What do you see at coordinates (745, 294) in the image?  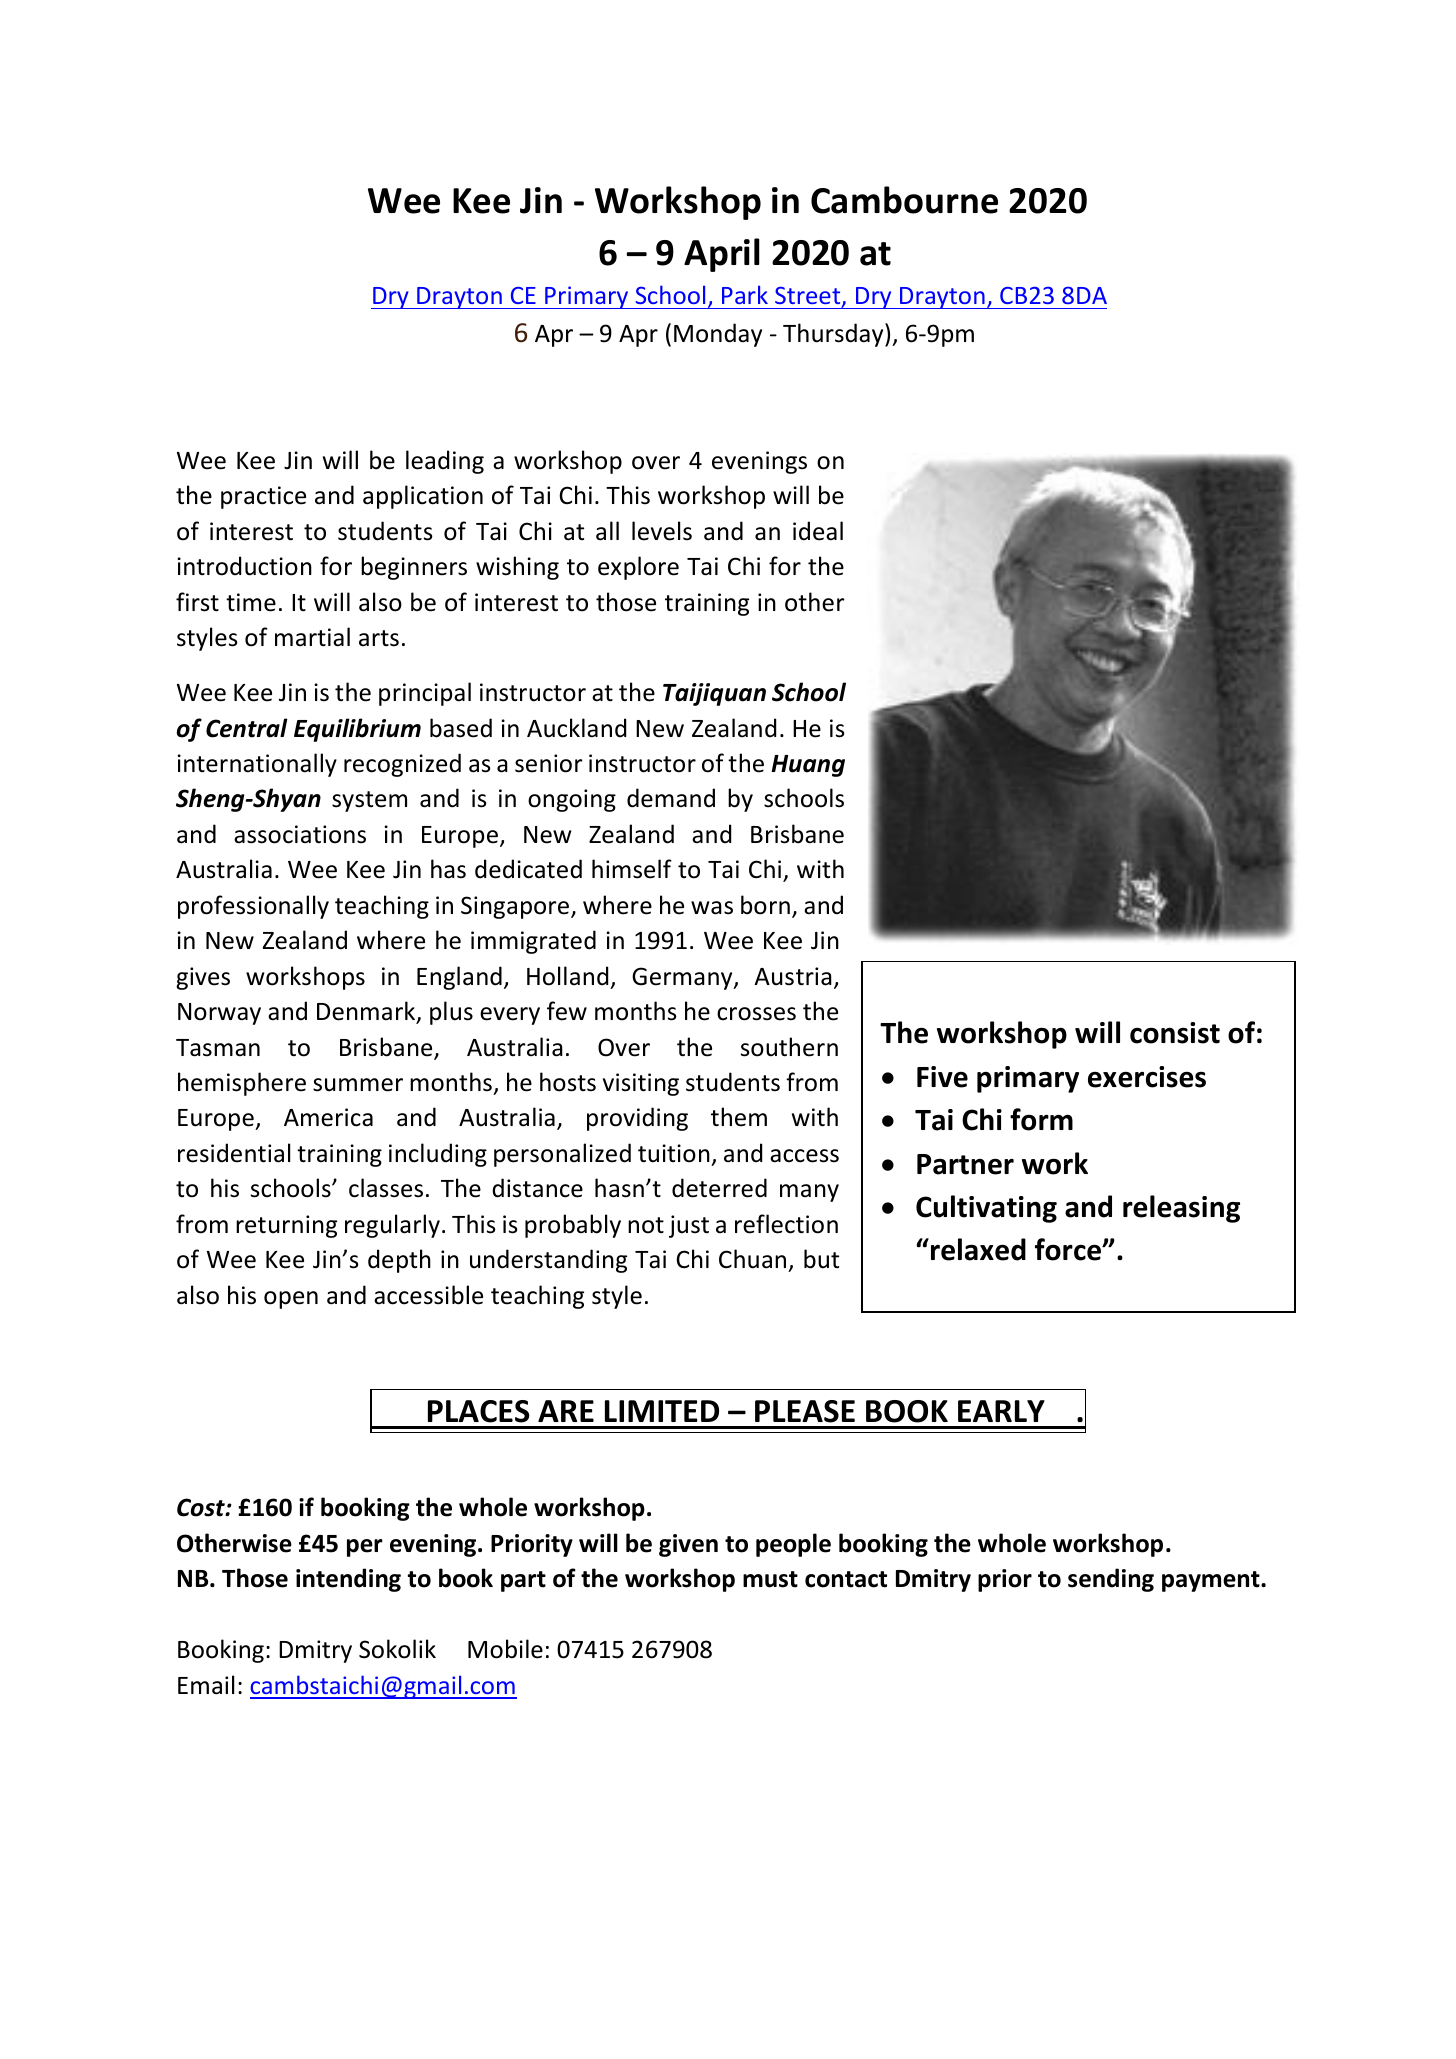 I see `Park` at bounding box center [745, 294].
